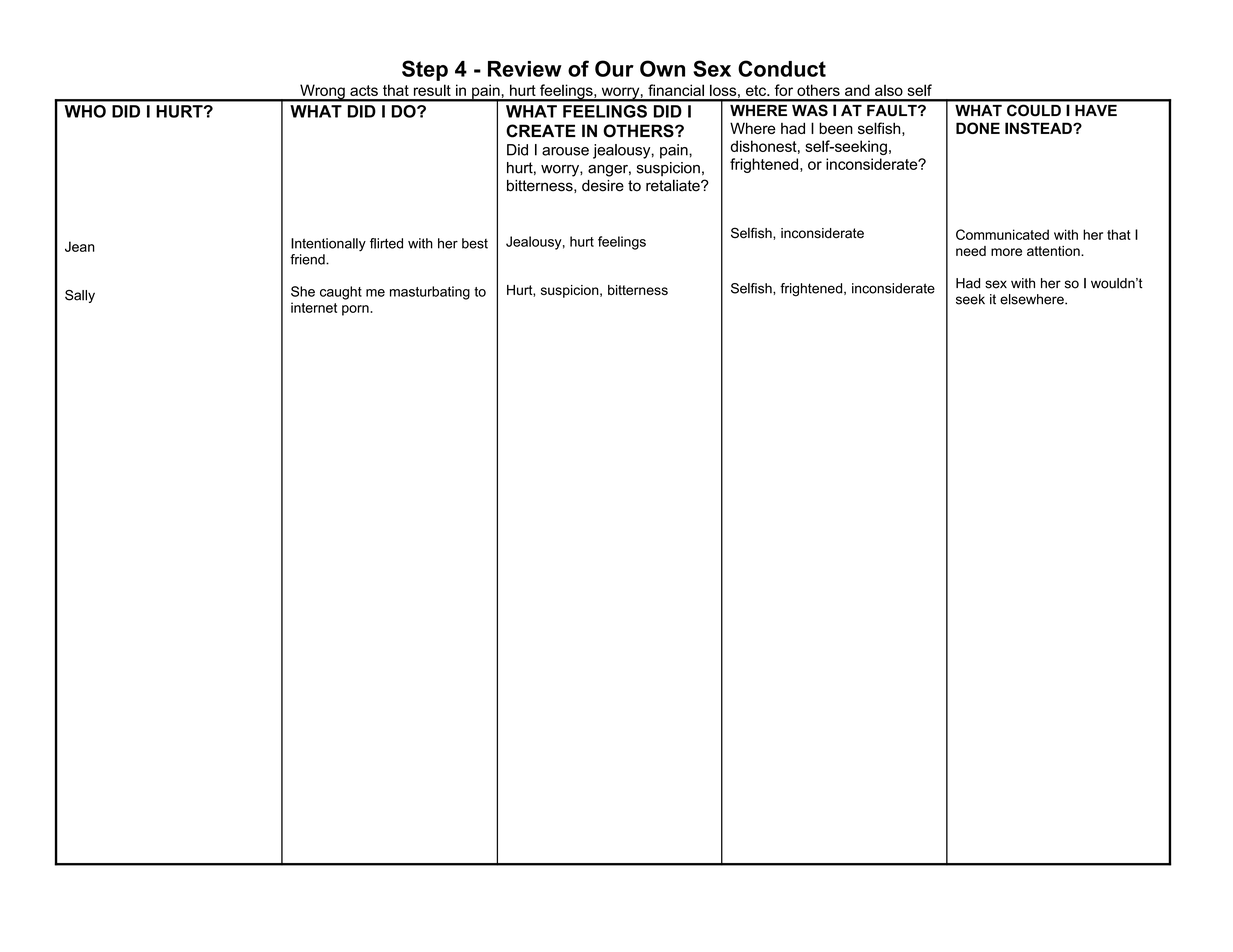 This page has width=1233, height=952. I want to click on also, so click(889, 90).
